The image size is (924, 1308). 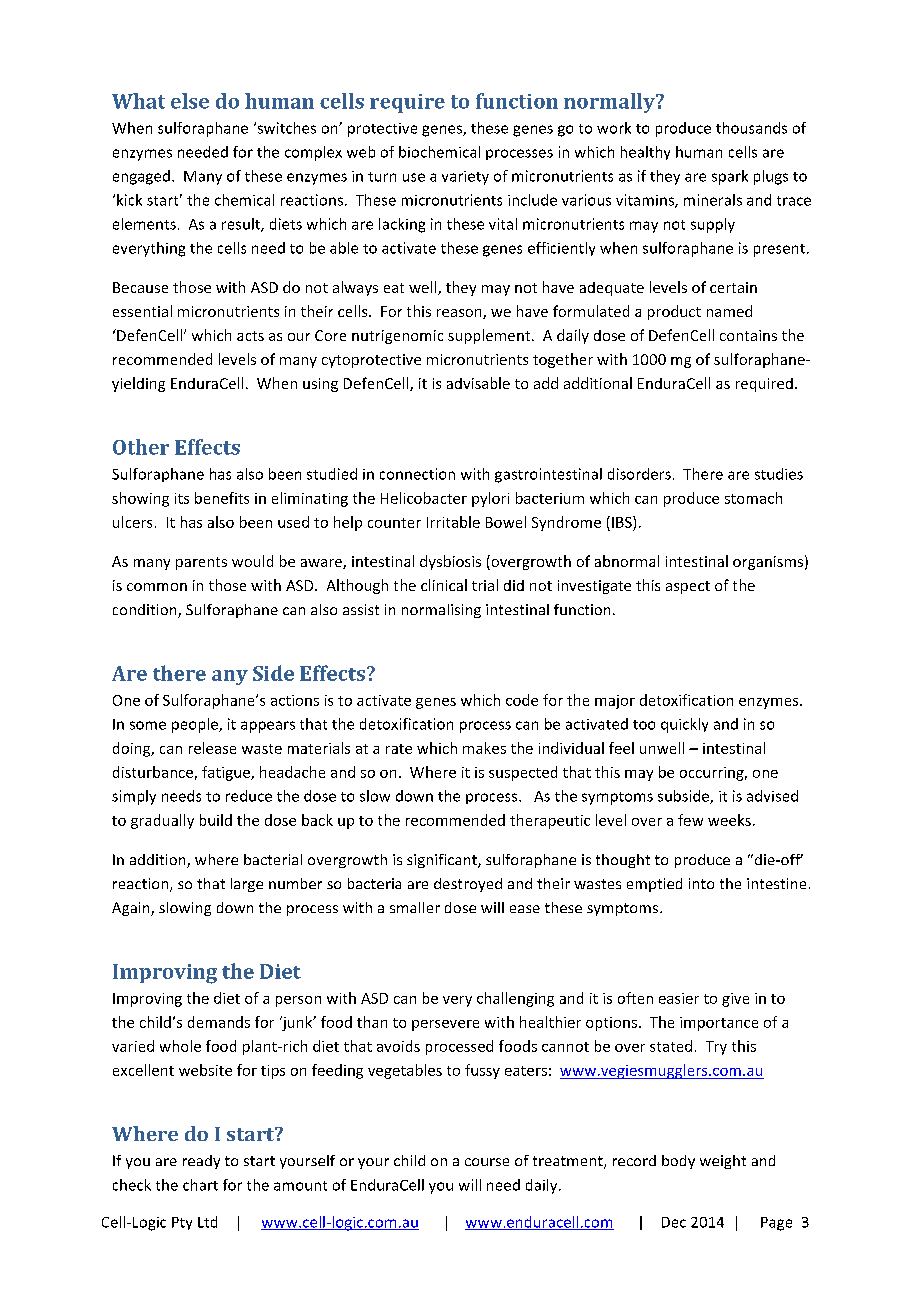 I want to click on thousands, so click(x=751, y=128).
